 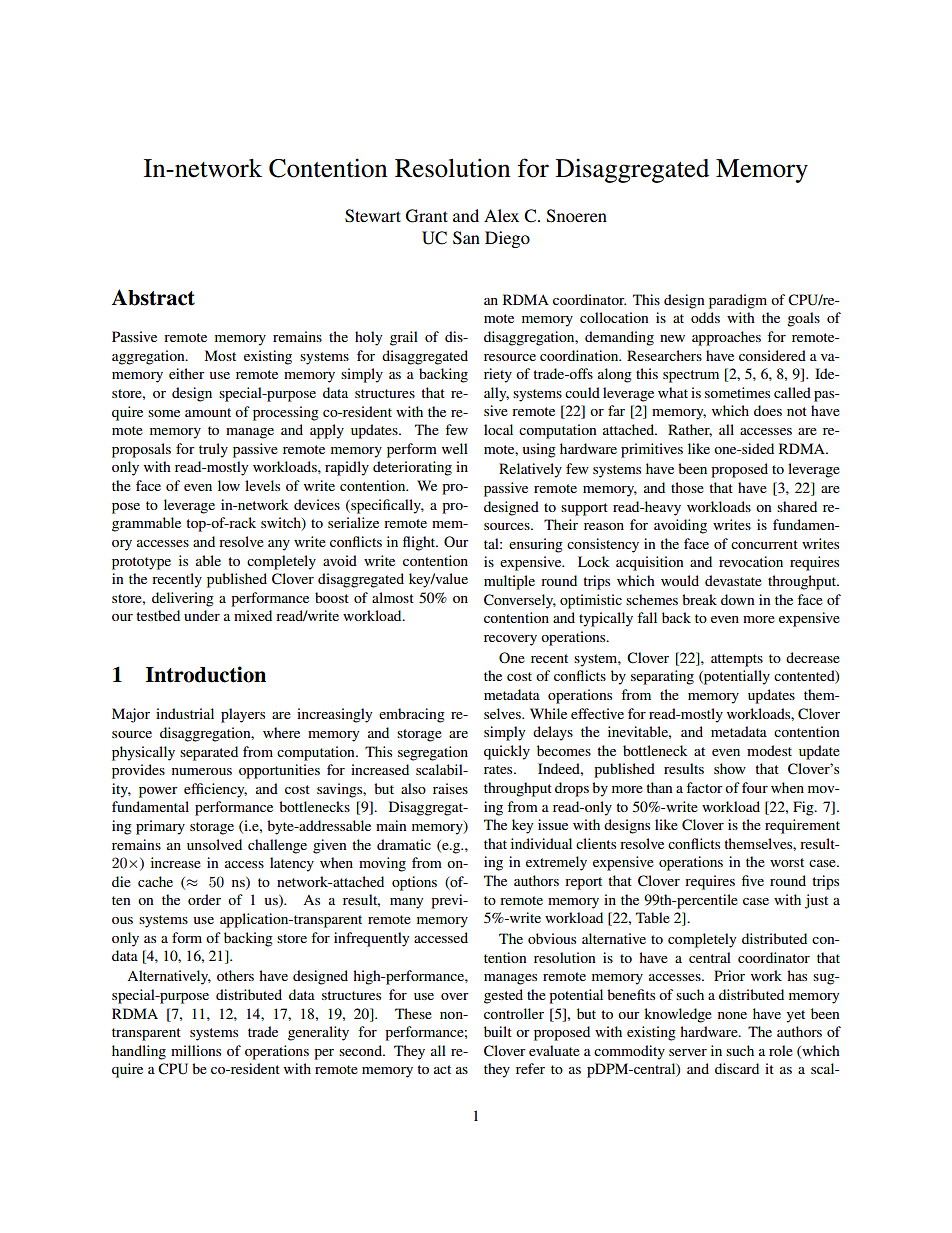 I want to click on unsolved, so click(x=214, y=844).
